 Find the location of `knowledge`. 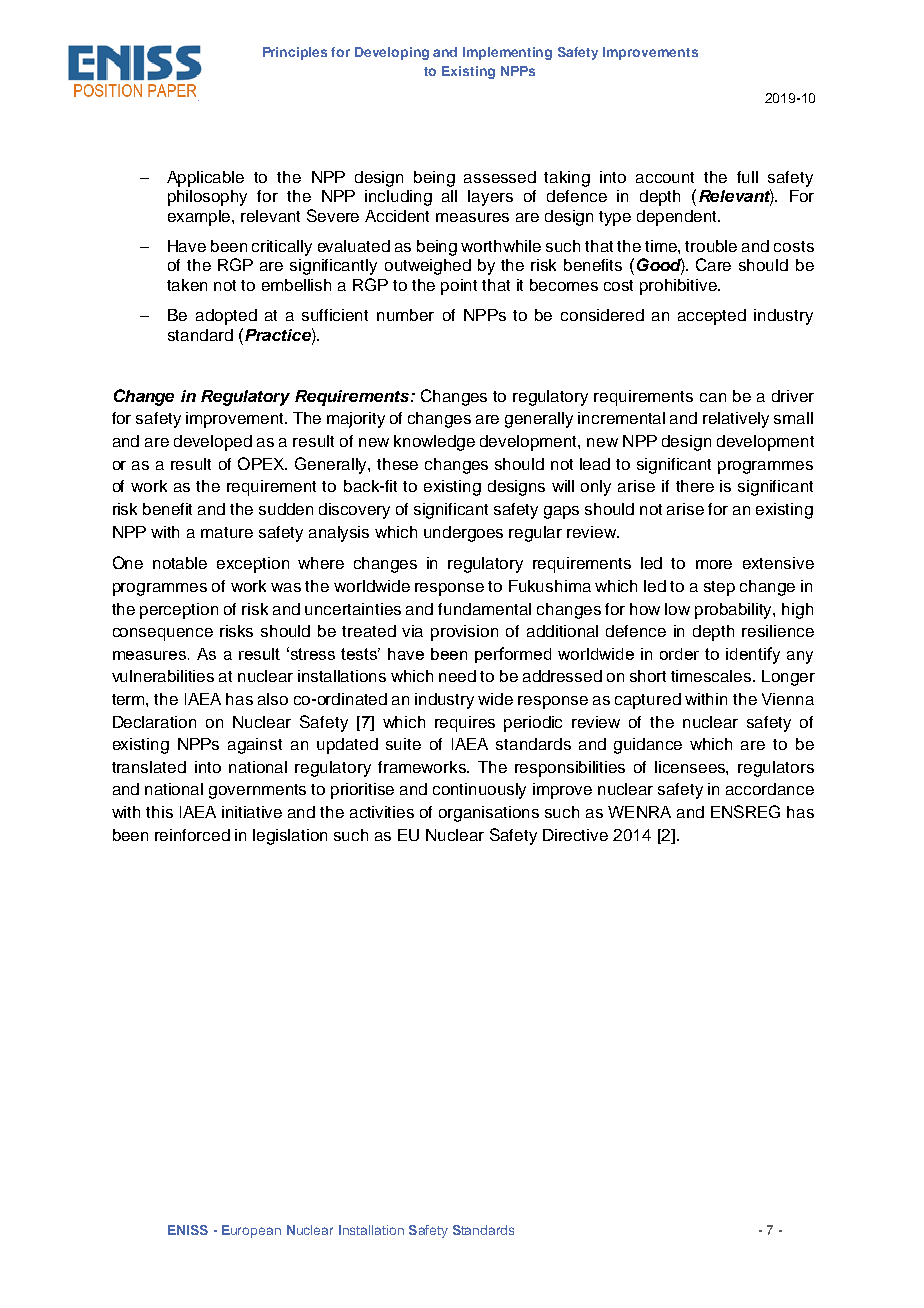

knowledge is located at coordinates (434, 443).
